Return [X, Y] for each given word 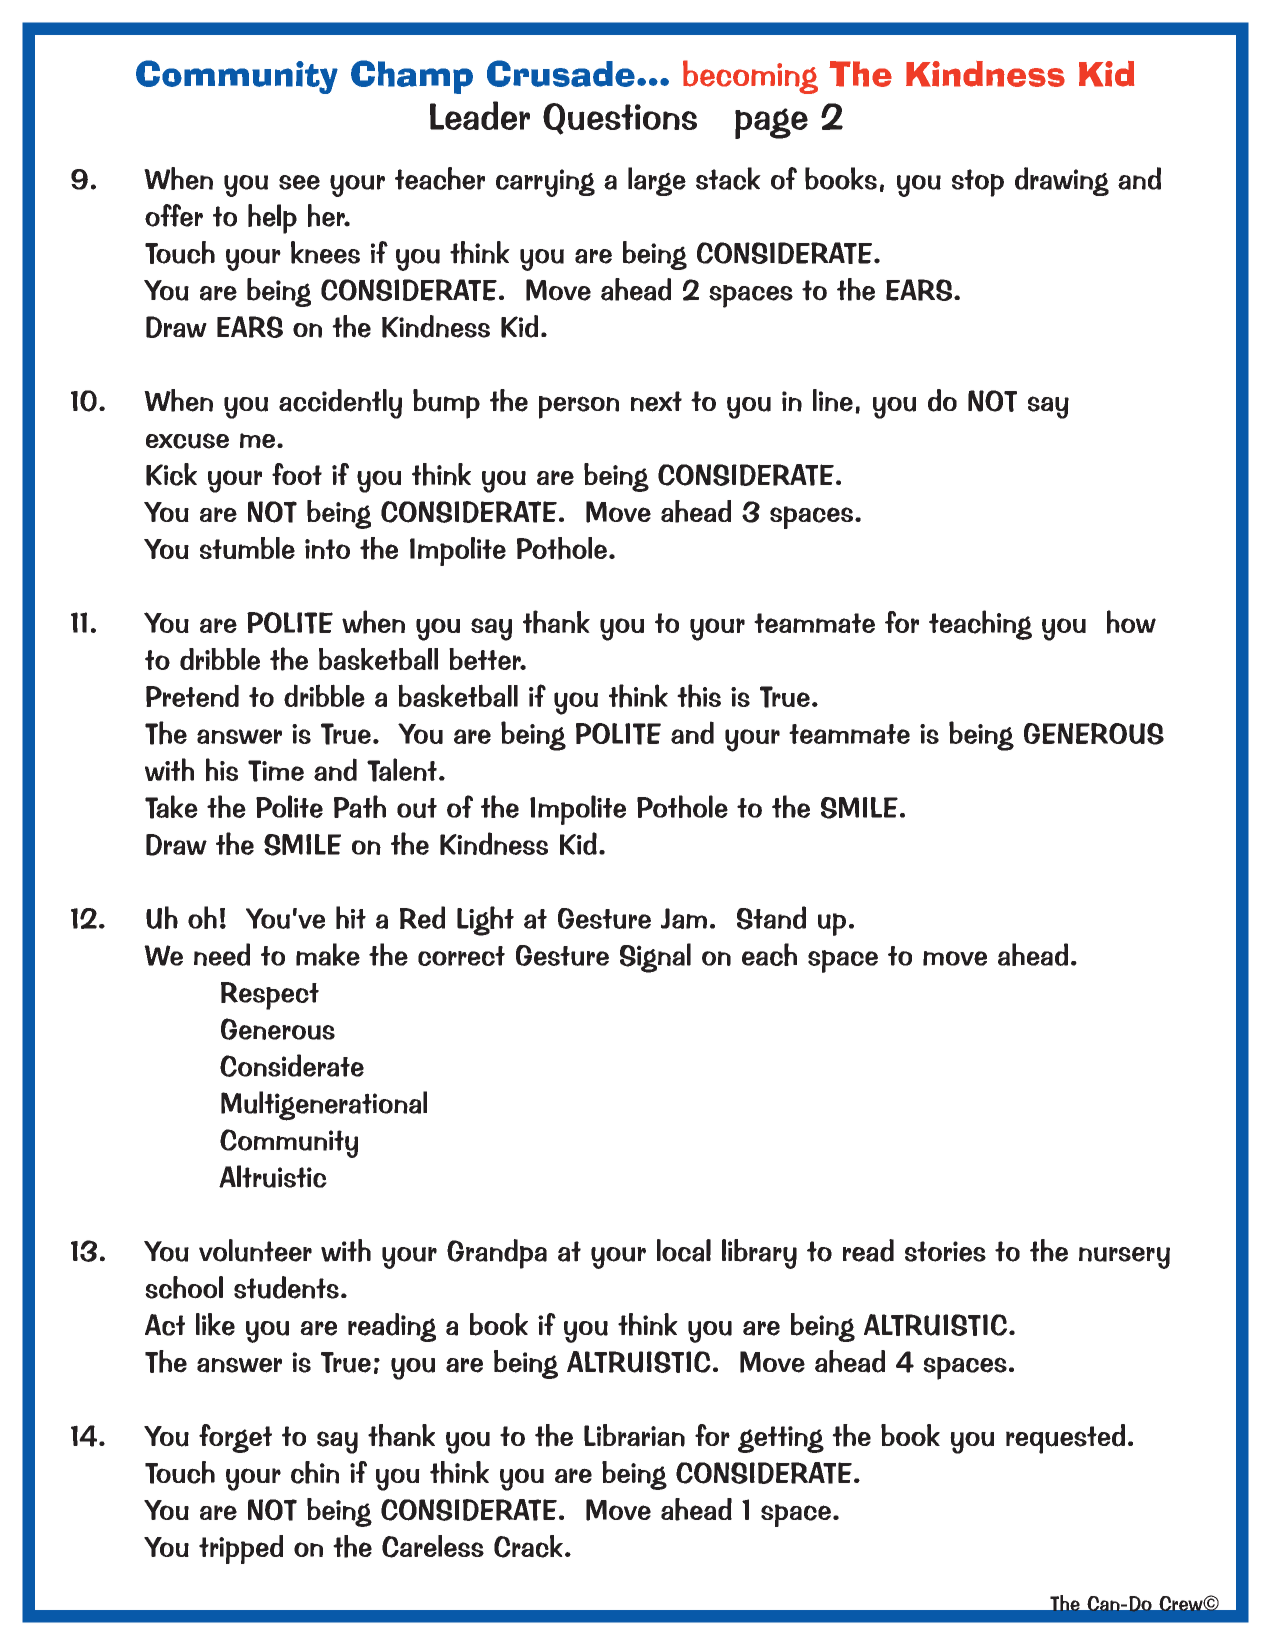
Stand [771, 918]
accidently [340, 404]
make [328, 954]
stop [978, 183]
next [656, 401]
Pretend [192, 695]
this [699, 696]
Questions [620, 119]
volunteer [255, 1250]
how [1131, 622]
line [833, 400]
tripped [241, 1549]
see [299, 182]
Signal [655, 958]
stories [945, 1251]
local [684, 1250]
